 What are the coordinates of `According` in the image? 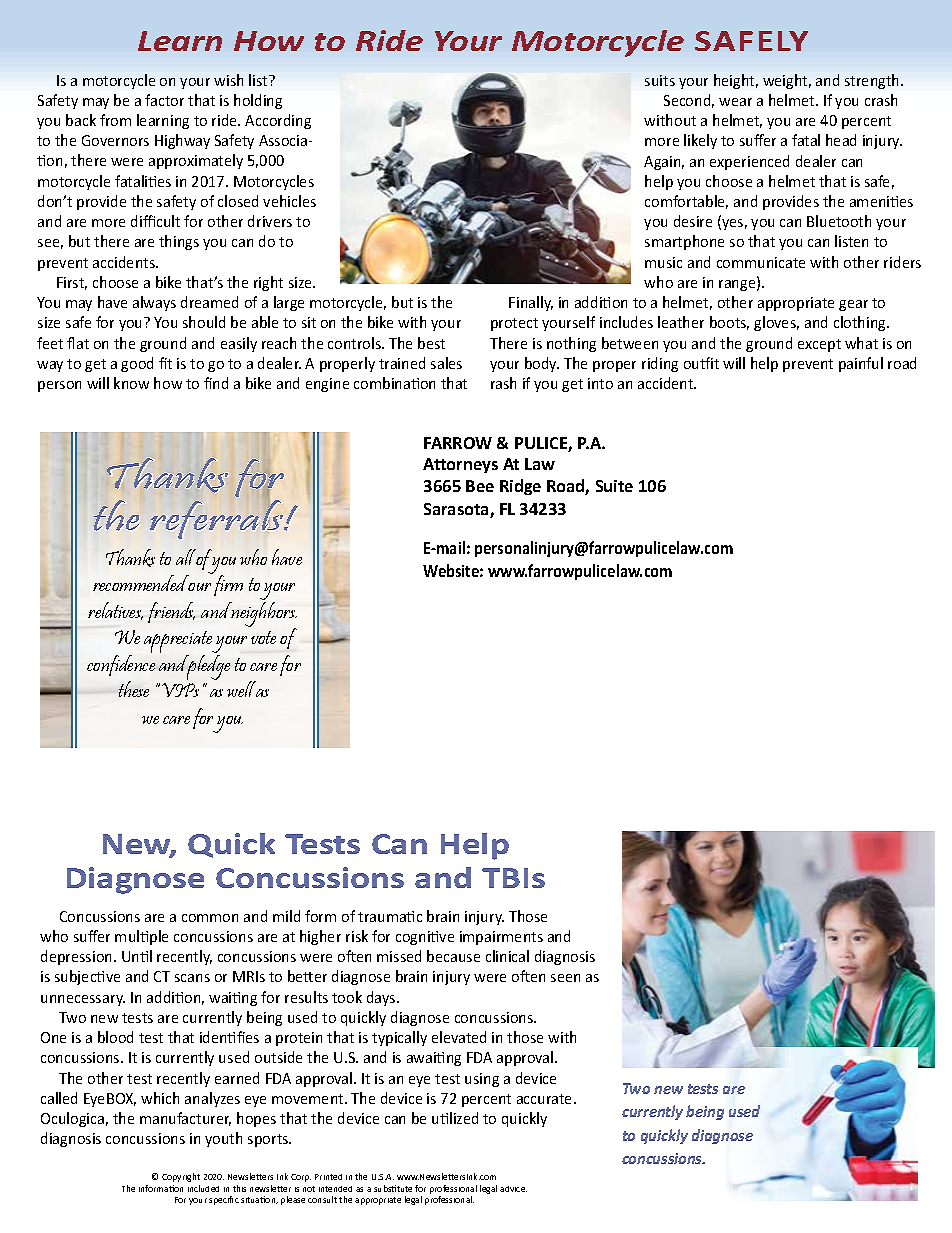 It's located at (278, 121).
